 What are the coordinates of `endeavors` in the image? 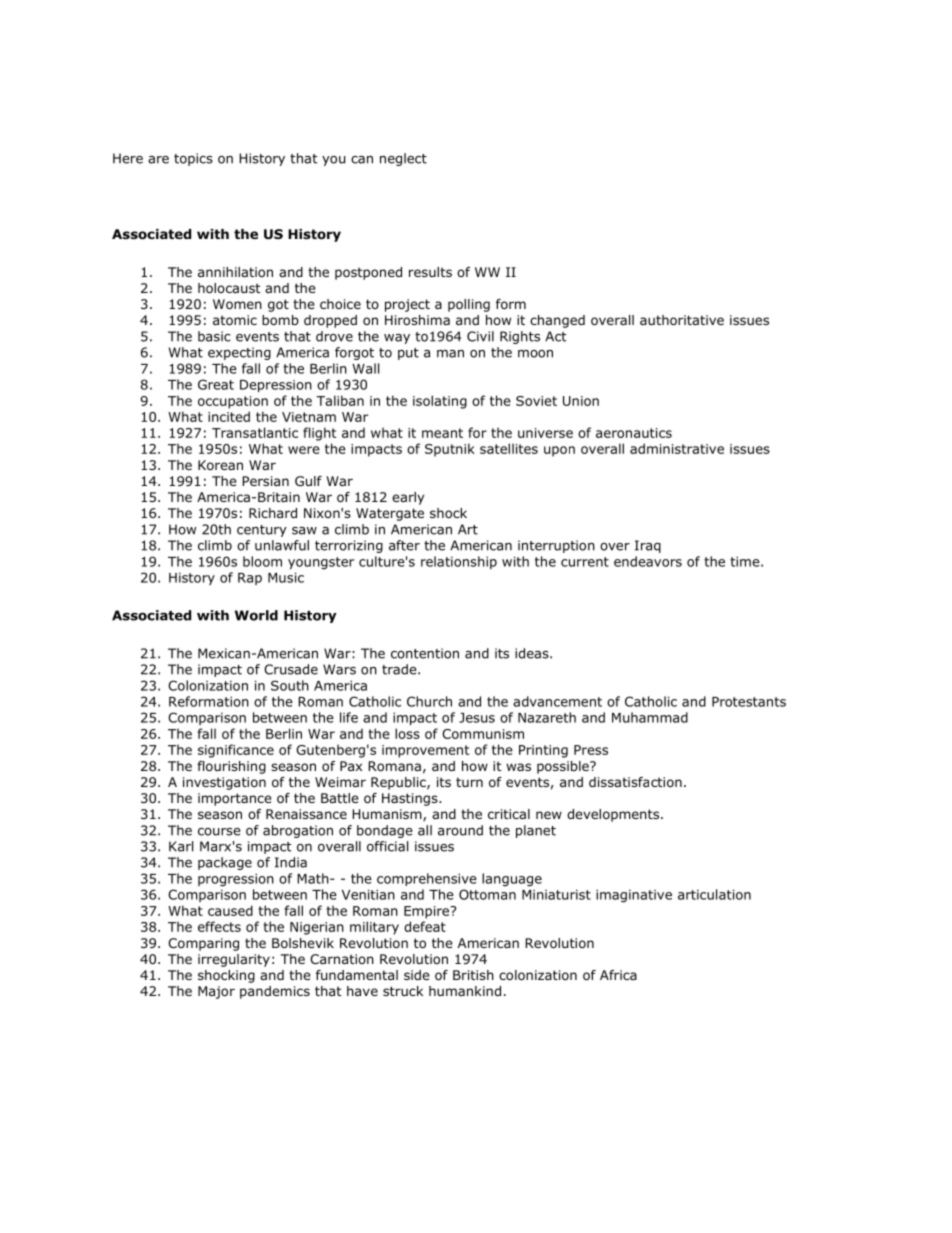 It's located at (648, 561).
